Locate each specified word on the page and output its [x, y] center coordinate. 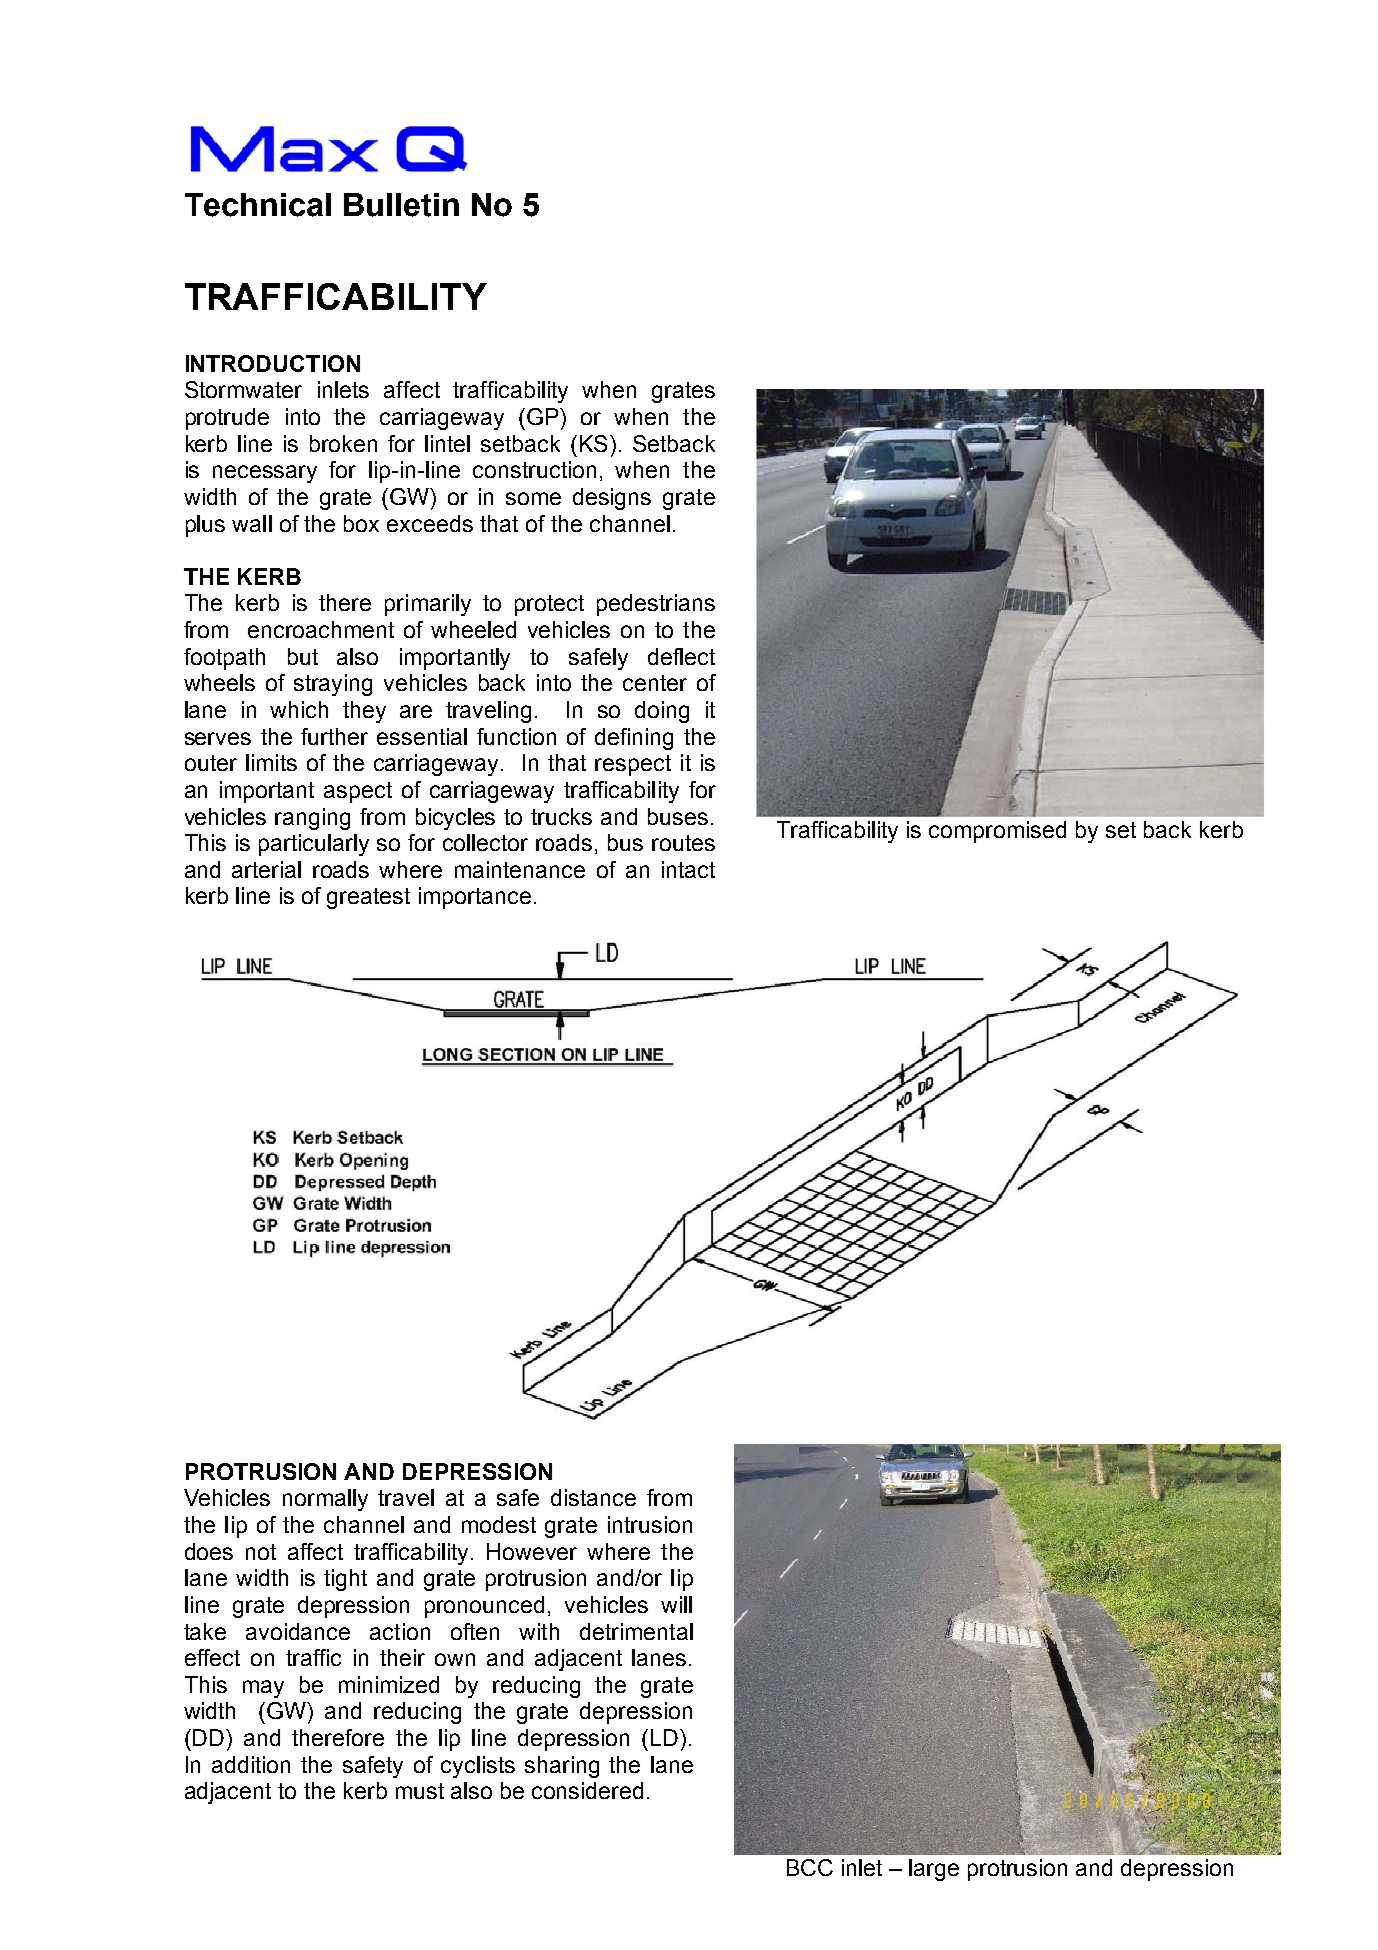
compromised [997, 832]
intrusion [650, 1524]
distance [593, 1497]
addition [251, 1764]
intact [688, 869]
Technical [258, 205]
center [655, 683]
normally [325, 1500]
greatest [368, 898]
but [303, 656]
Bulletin [401, 205]
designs [612, 499]
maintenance [520, 869]
